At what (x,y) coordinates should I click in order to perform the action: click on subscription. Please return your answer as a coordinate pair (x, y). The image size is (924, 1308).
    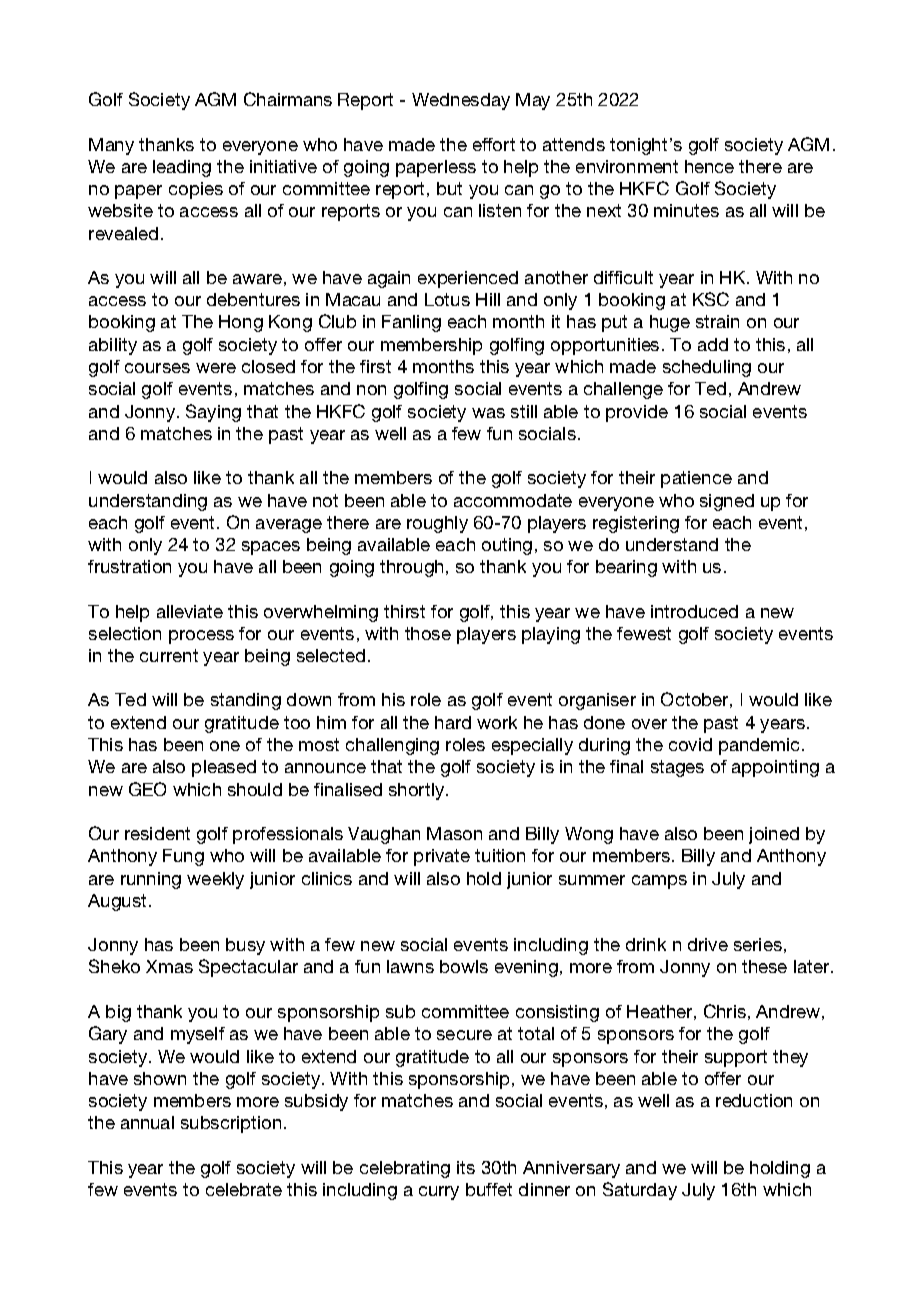
    Looking at the image, I should click on (231, 1124).
